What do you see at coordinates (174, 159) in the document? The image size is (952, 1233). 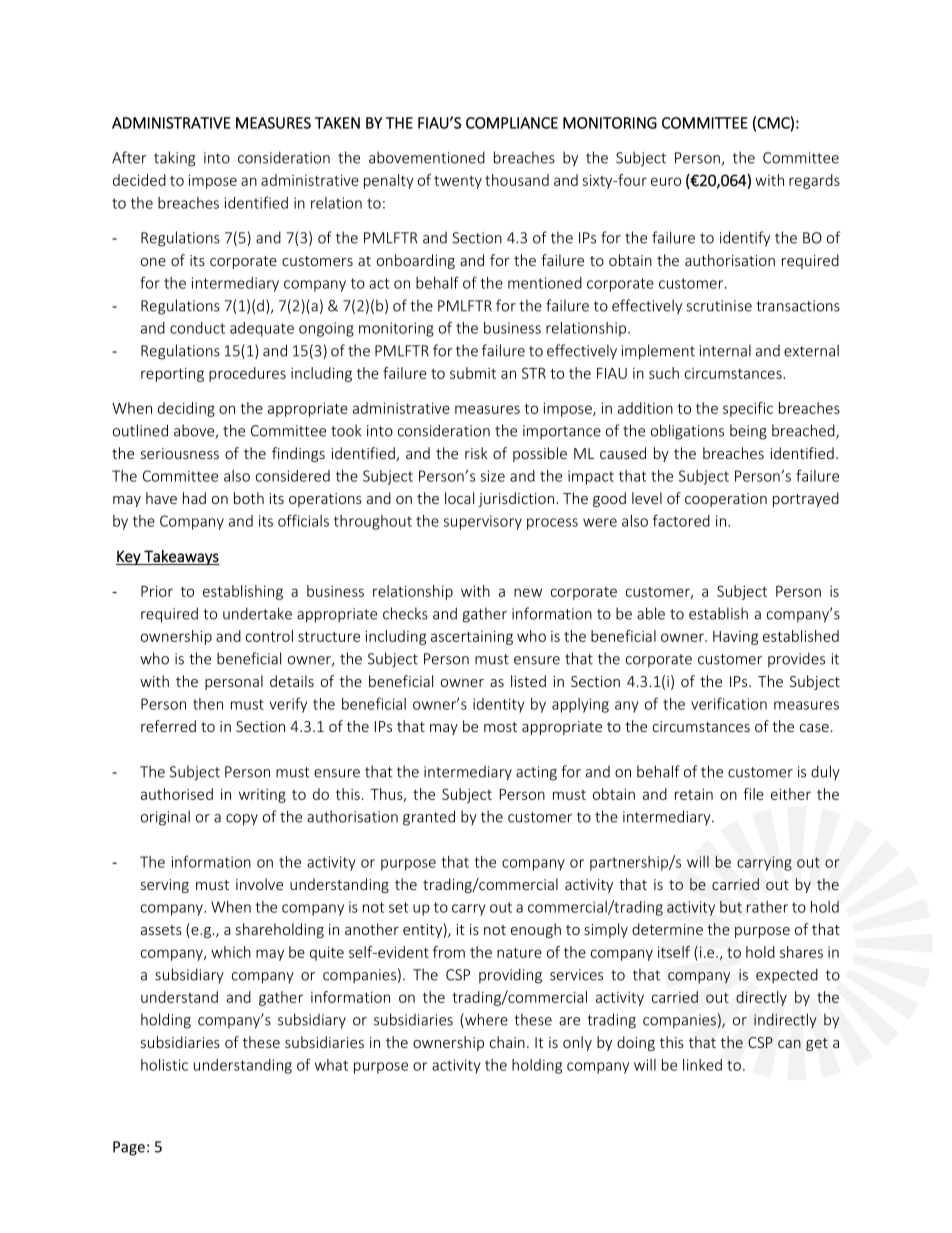 I see `taking` at bounding box center [174, 159].
